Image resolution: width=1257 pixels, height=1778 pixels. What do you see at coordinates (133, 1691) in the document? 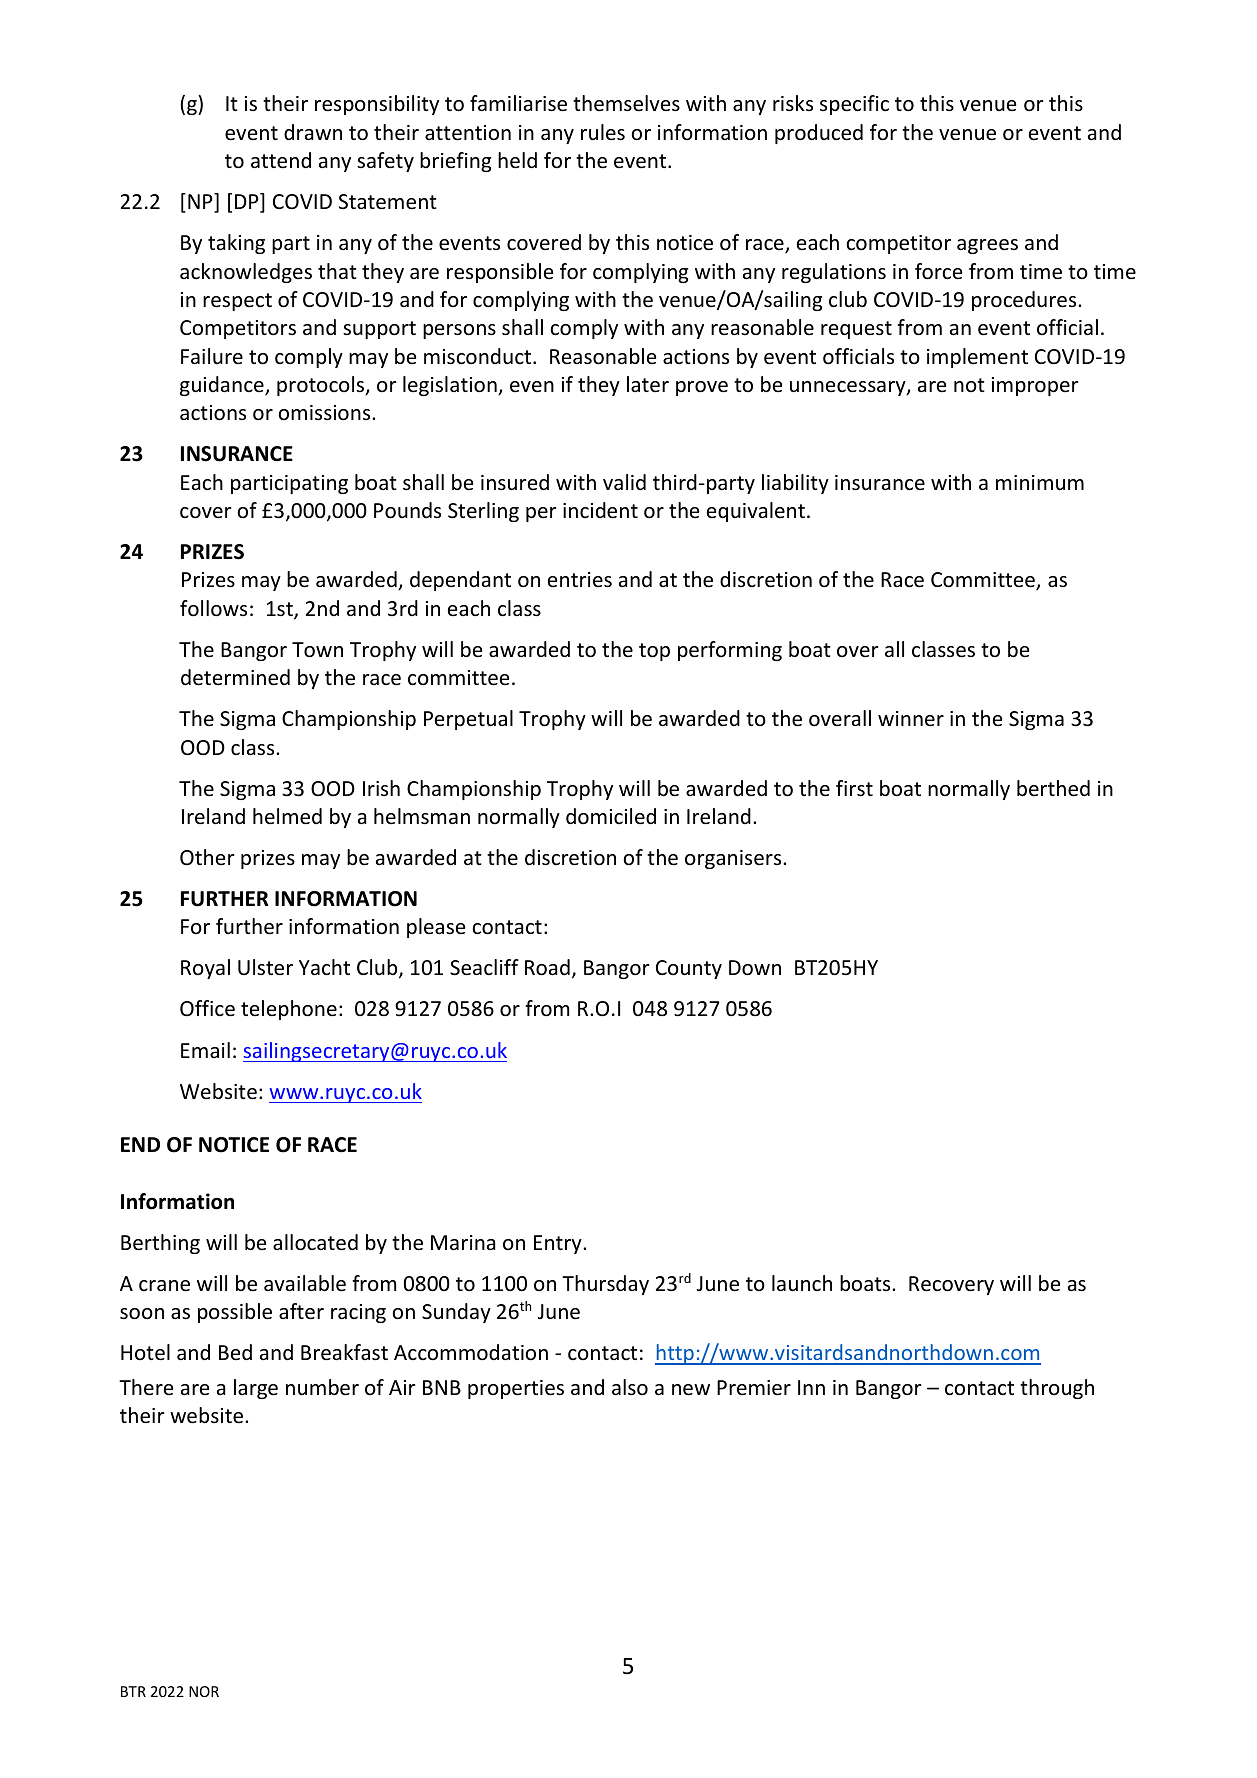
I see `BTR` at bounding box center [133, 1691].
